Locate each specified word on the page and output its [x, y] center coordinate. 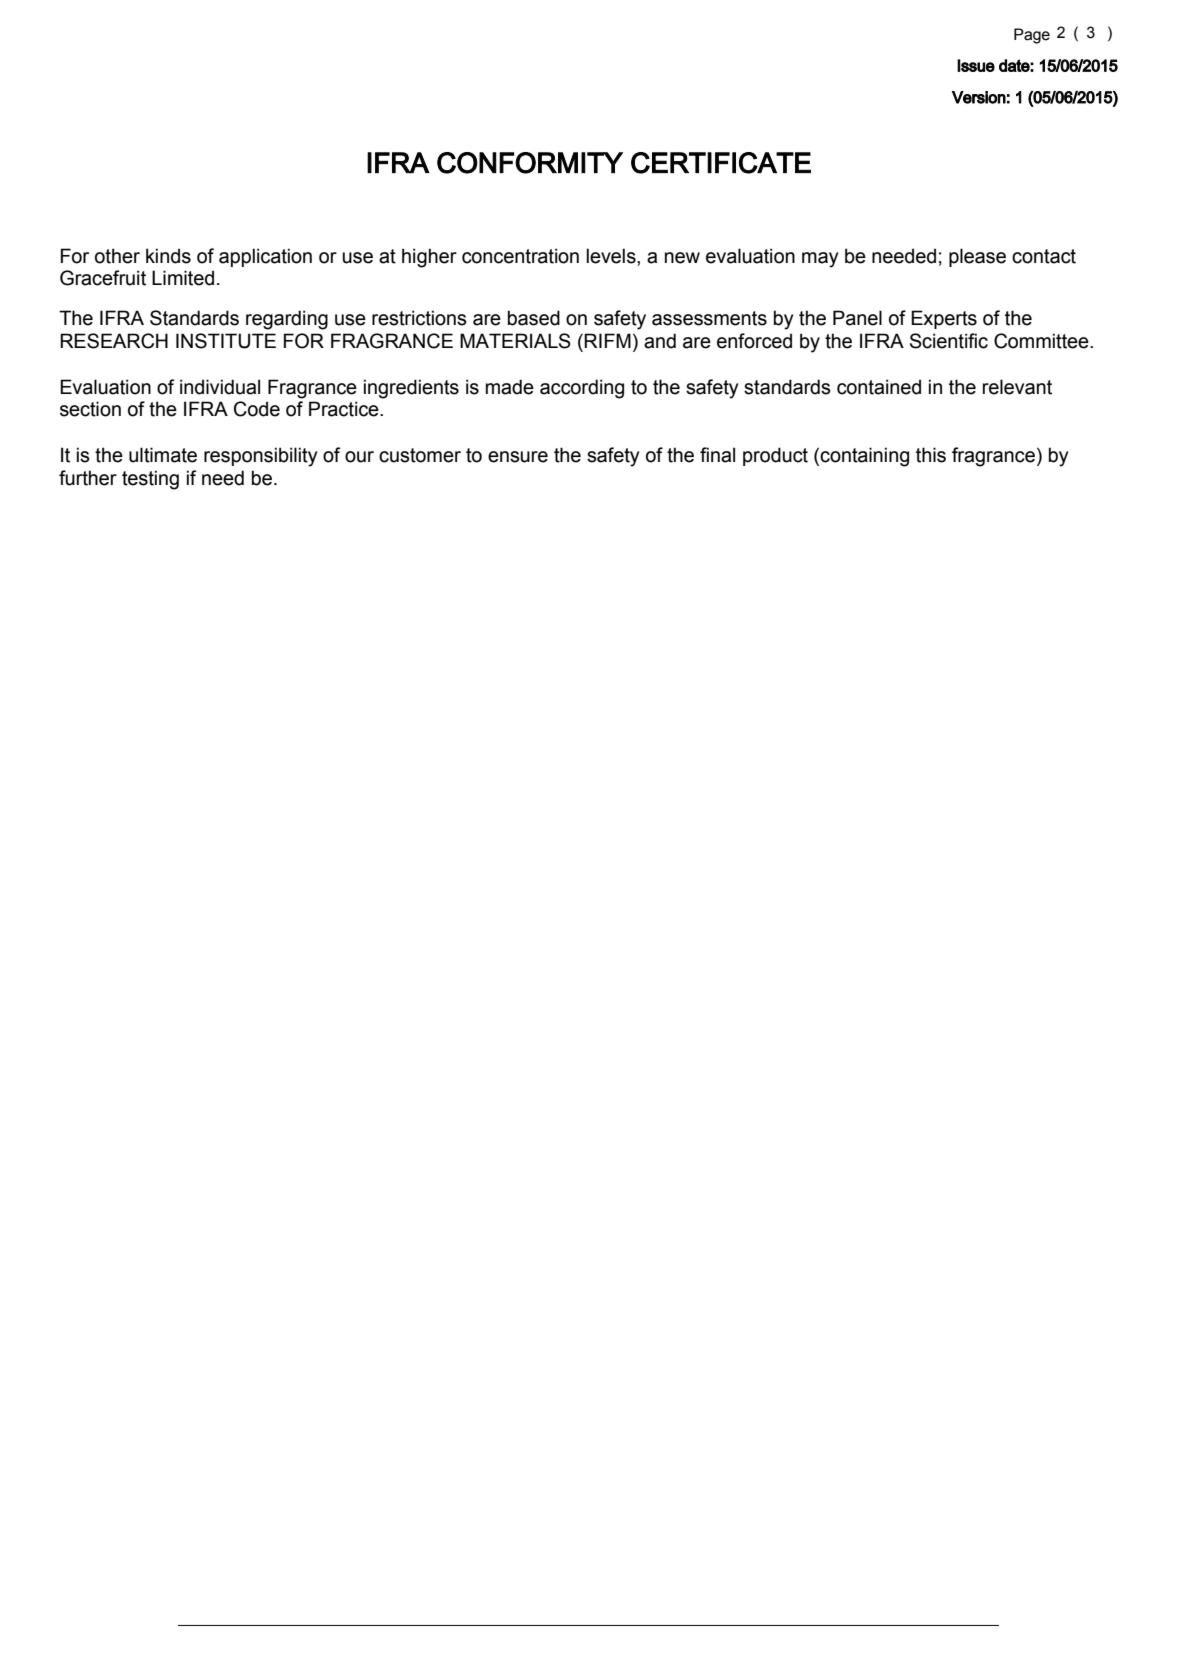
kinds [168, 256]
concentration [520, 256]
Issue [976, 65]
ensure [518, 457]
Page [1032, 36]
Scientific [949, 341]
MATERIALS [515, 341]
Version [979, 97]
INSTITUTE [226, 341]
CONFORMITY [530, 163]
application [265, 257]
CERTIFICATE [721, 163]
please [977, 257]
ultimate [163, 455]
